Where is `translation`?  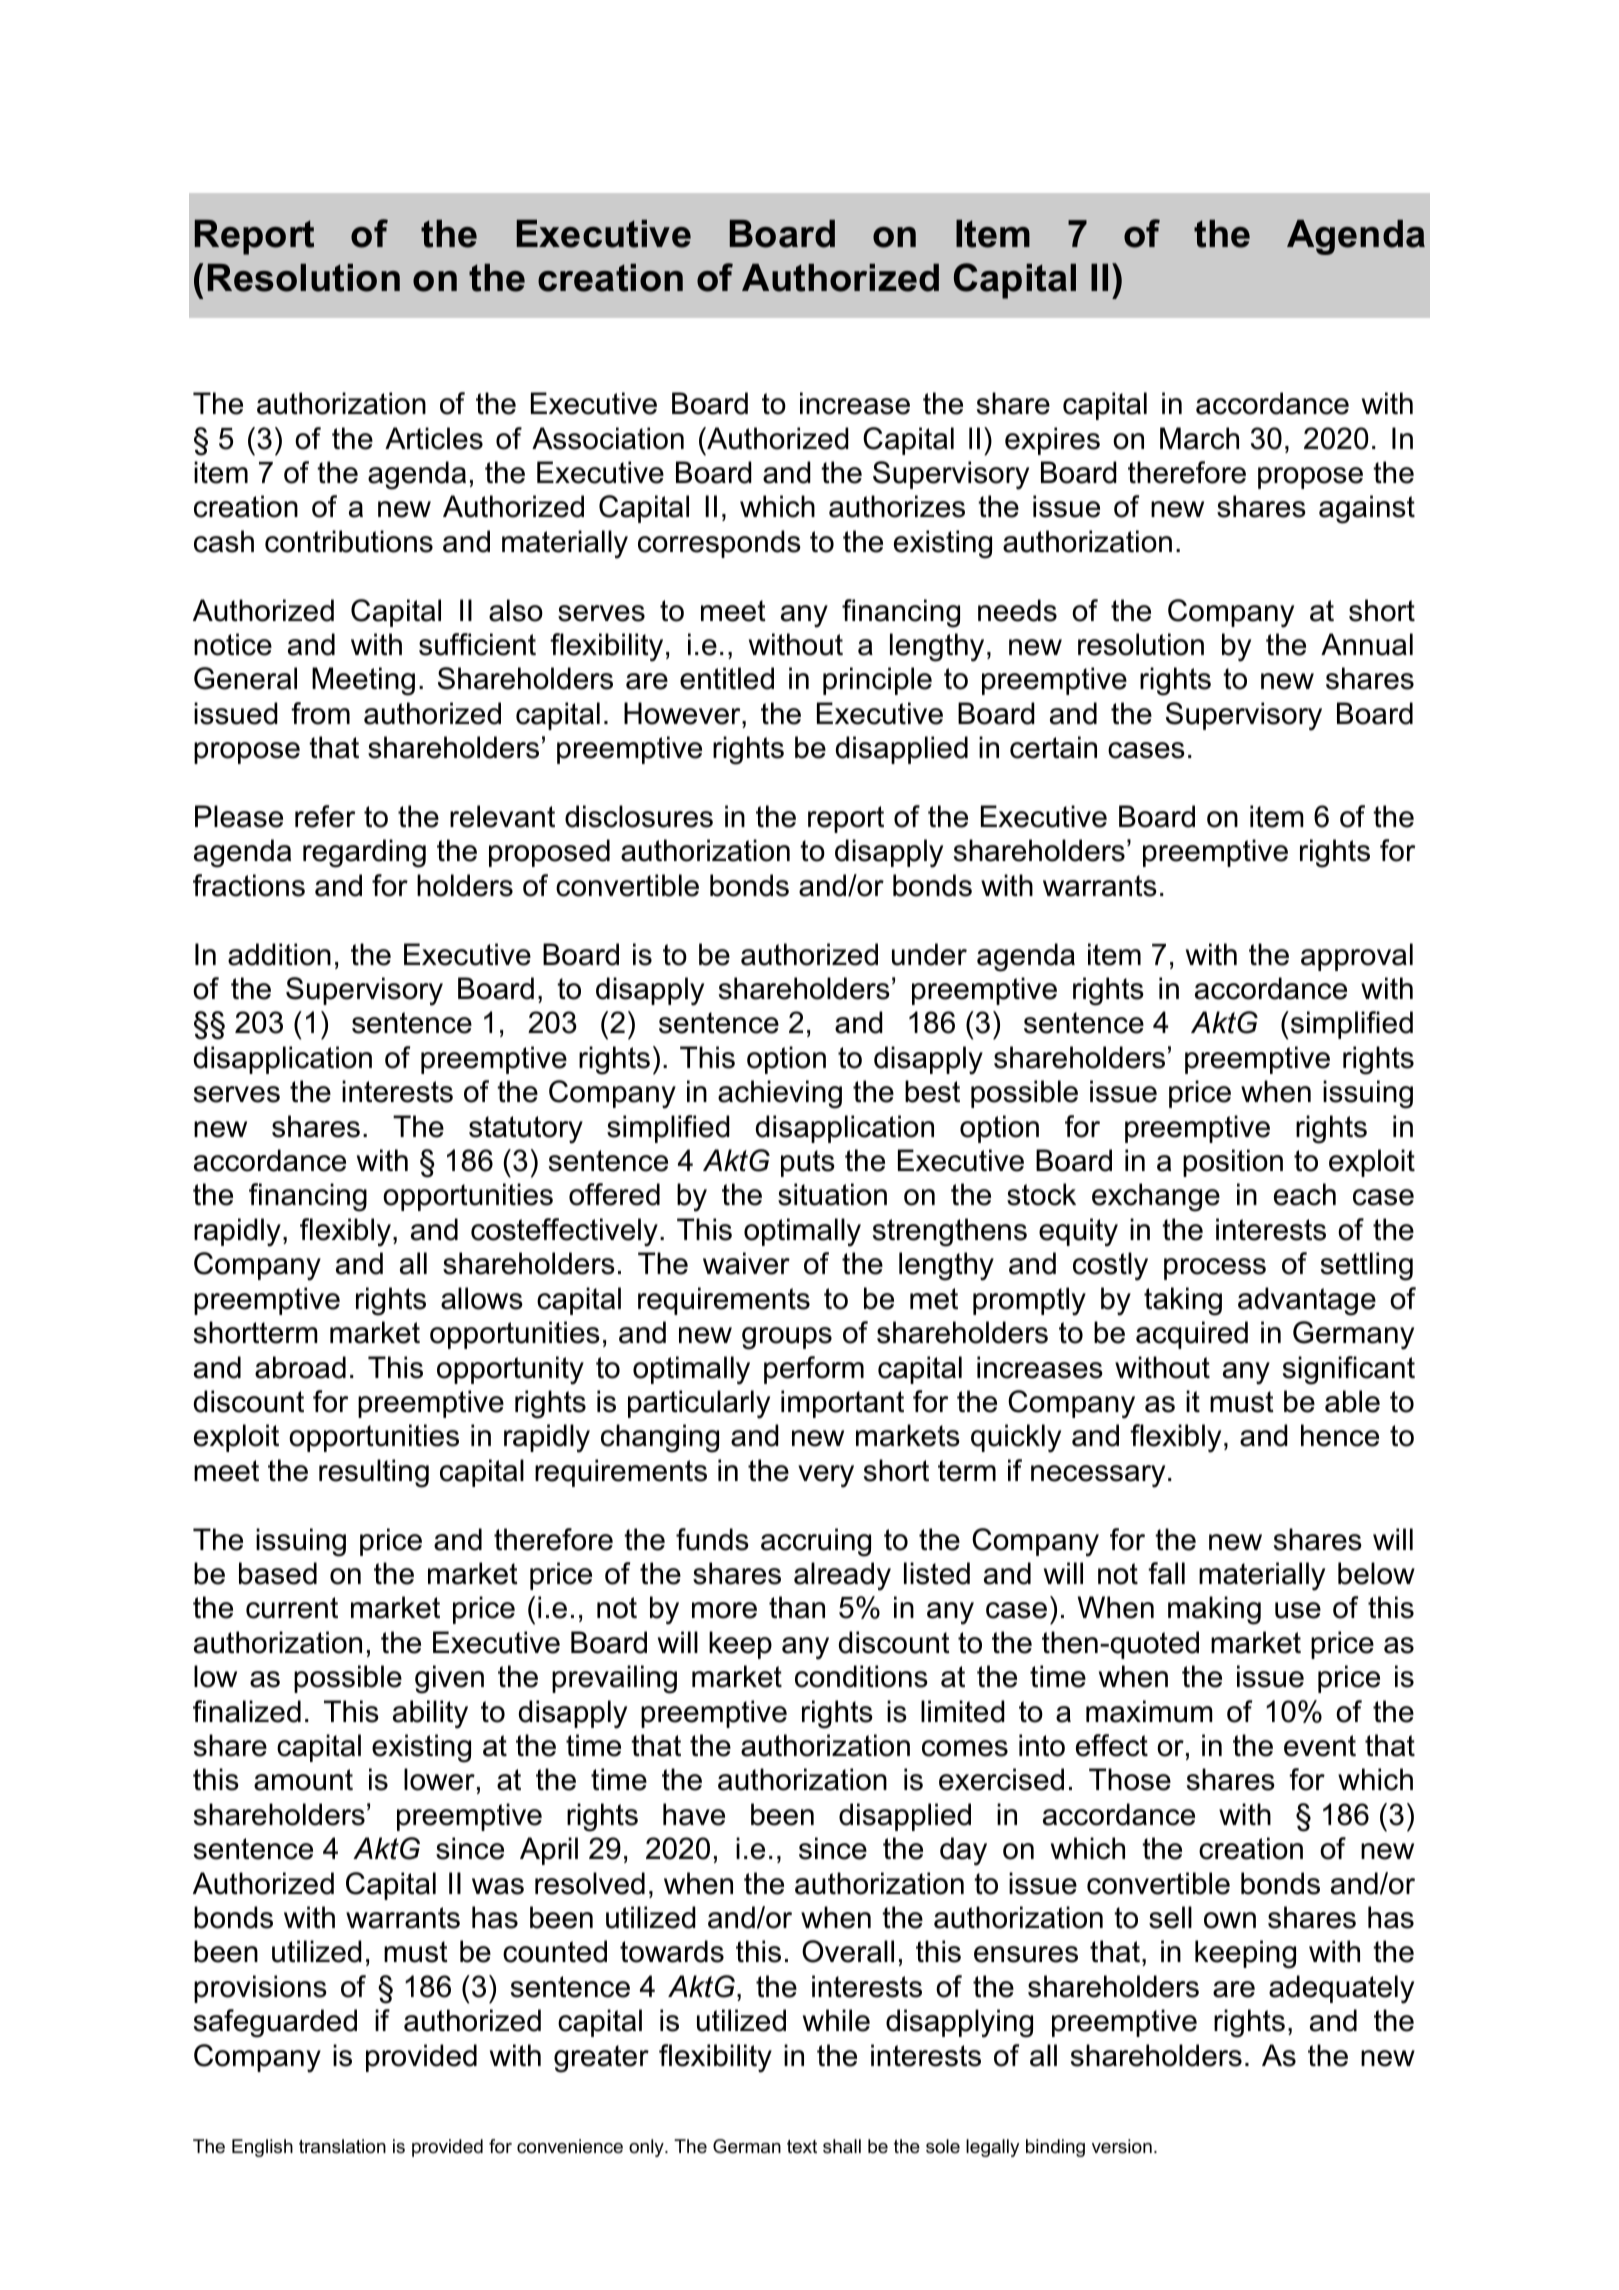 translation is located at coordinates (342, 2146).
